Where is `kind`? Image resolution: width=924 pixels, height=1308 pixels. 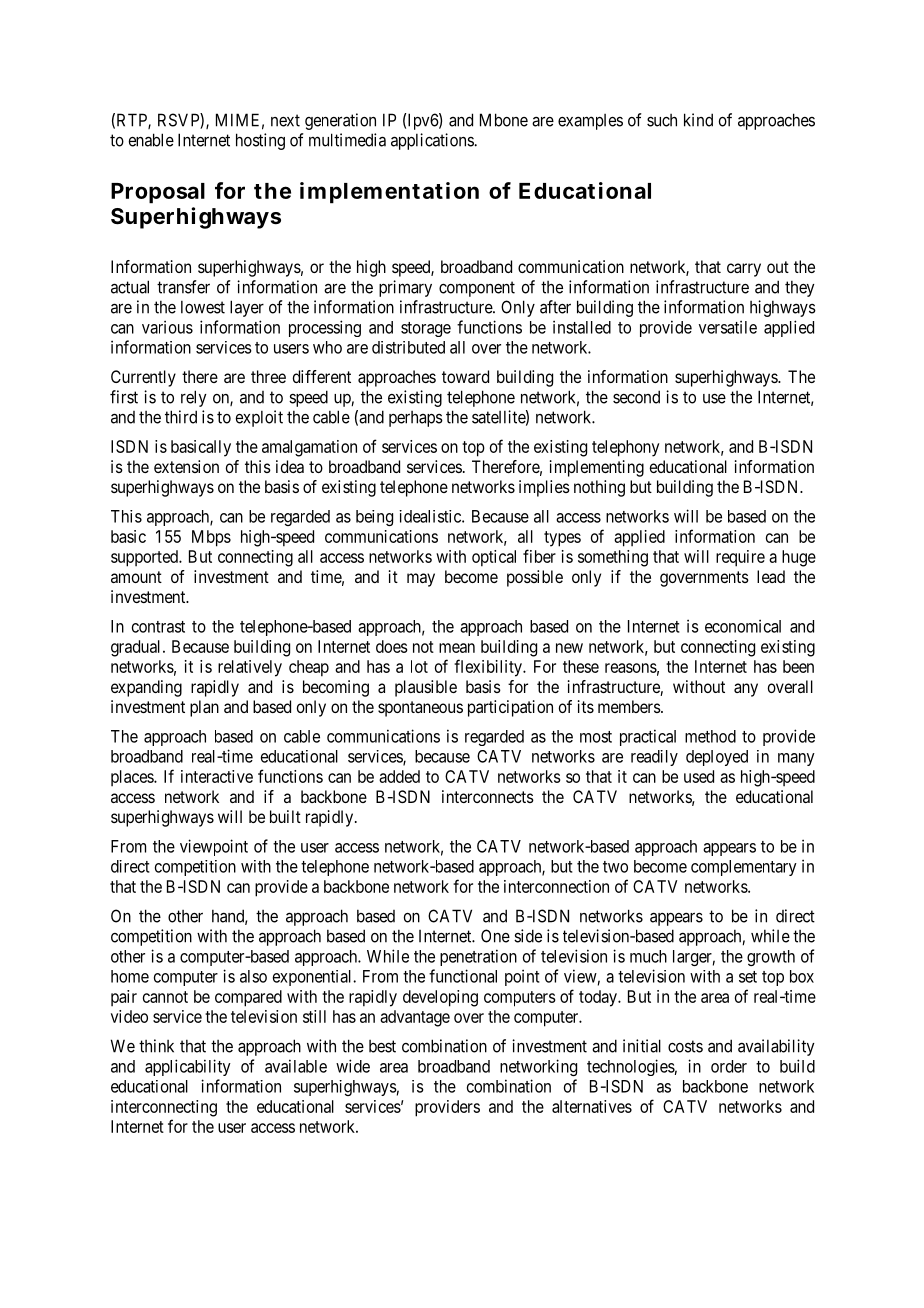 kind is located at coordinates (698, 120).
